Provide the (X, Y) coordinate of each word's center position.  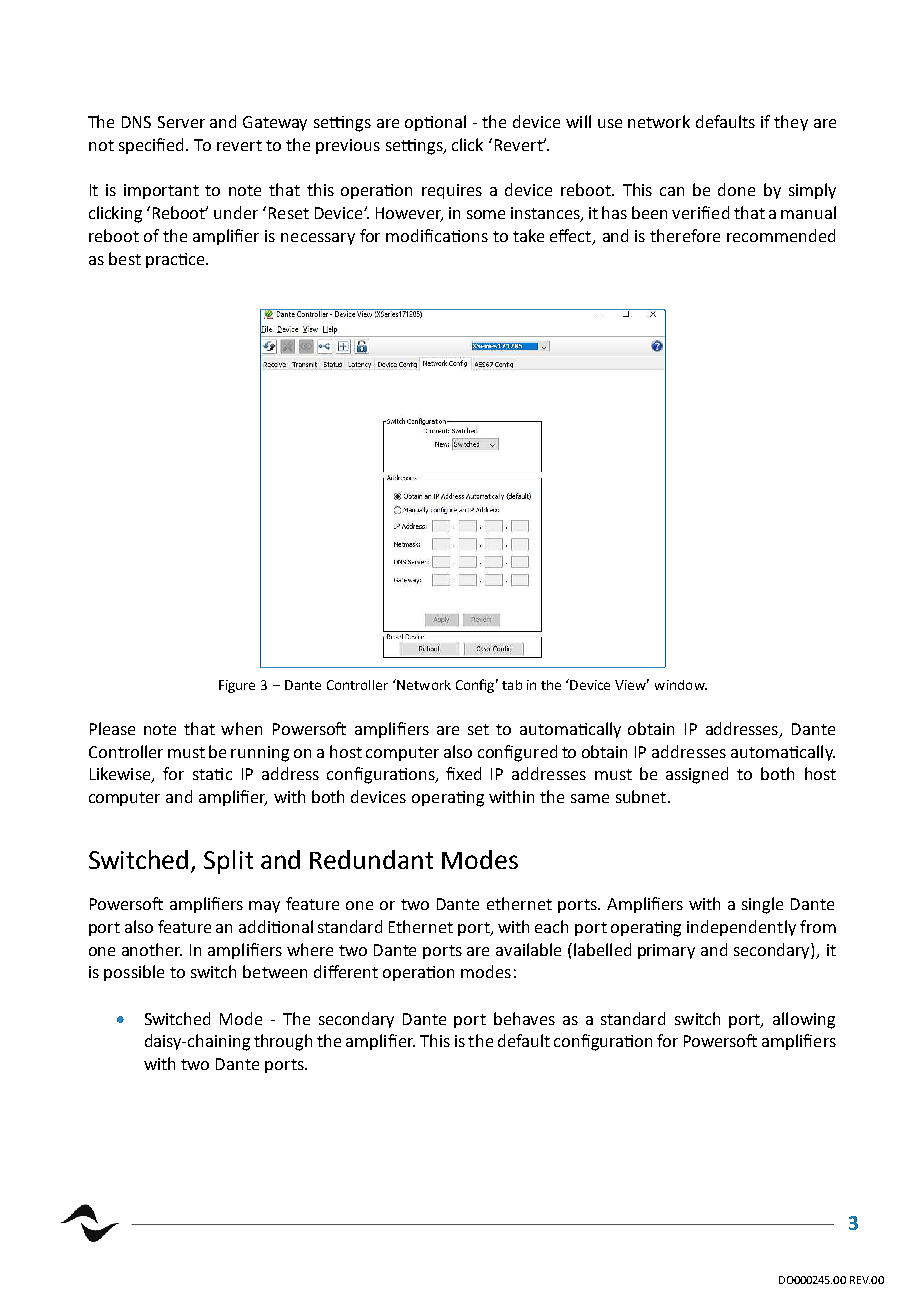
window (681, 685)
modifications (437, 235)
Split (228, 862)
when (241, 728)
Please (112, 728)
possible (134, 973)
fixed (463, 773)
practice (176, 260)
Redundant (371, 859)
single (762, 905)
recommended (781, 235)
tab (512, 685)
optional (435, 123)
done (736, 189)
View (632, 684)
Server (181, 122)
